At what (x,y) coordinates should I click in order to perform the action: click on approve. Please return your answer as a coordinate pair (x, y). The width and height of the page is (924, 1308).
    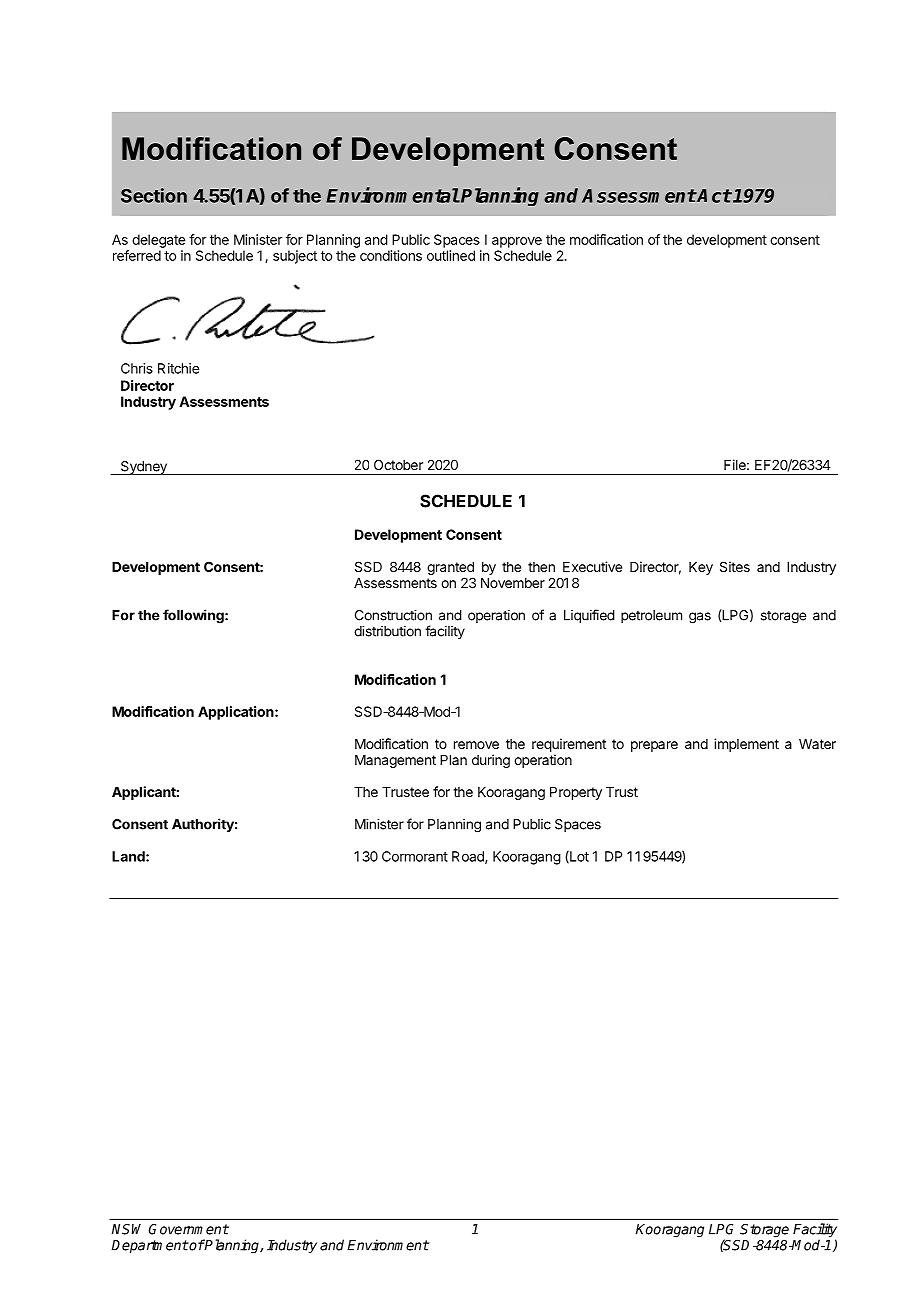
    Looking at the image, I should click on (517, 242).
